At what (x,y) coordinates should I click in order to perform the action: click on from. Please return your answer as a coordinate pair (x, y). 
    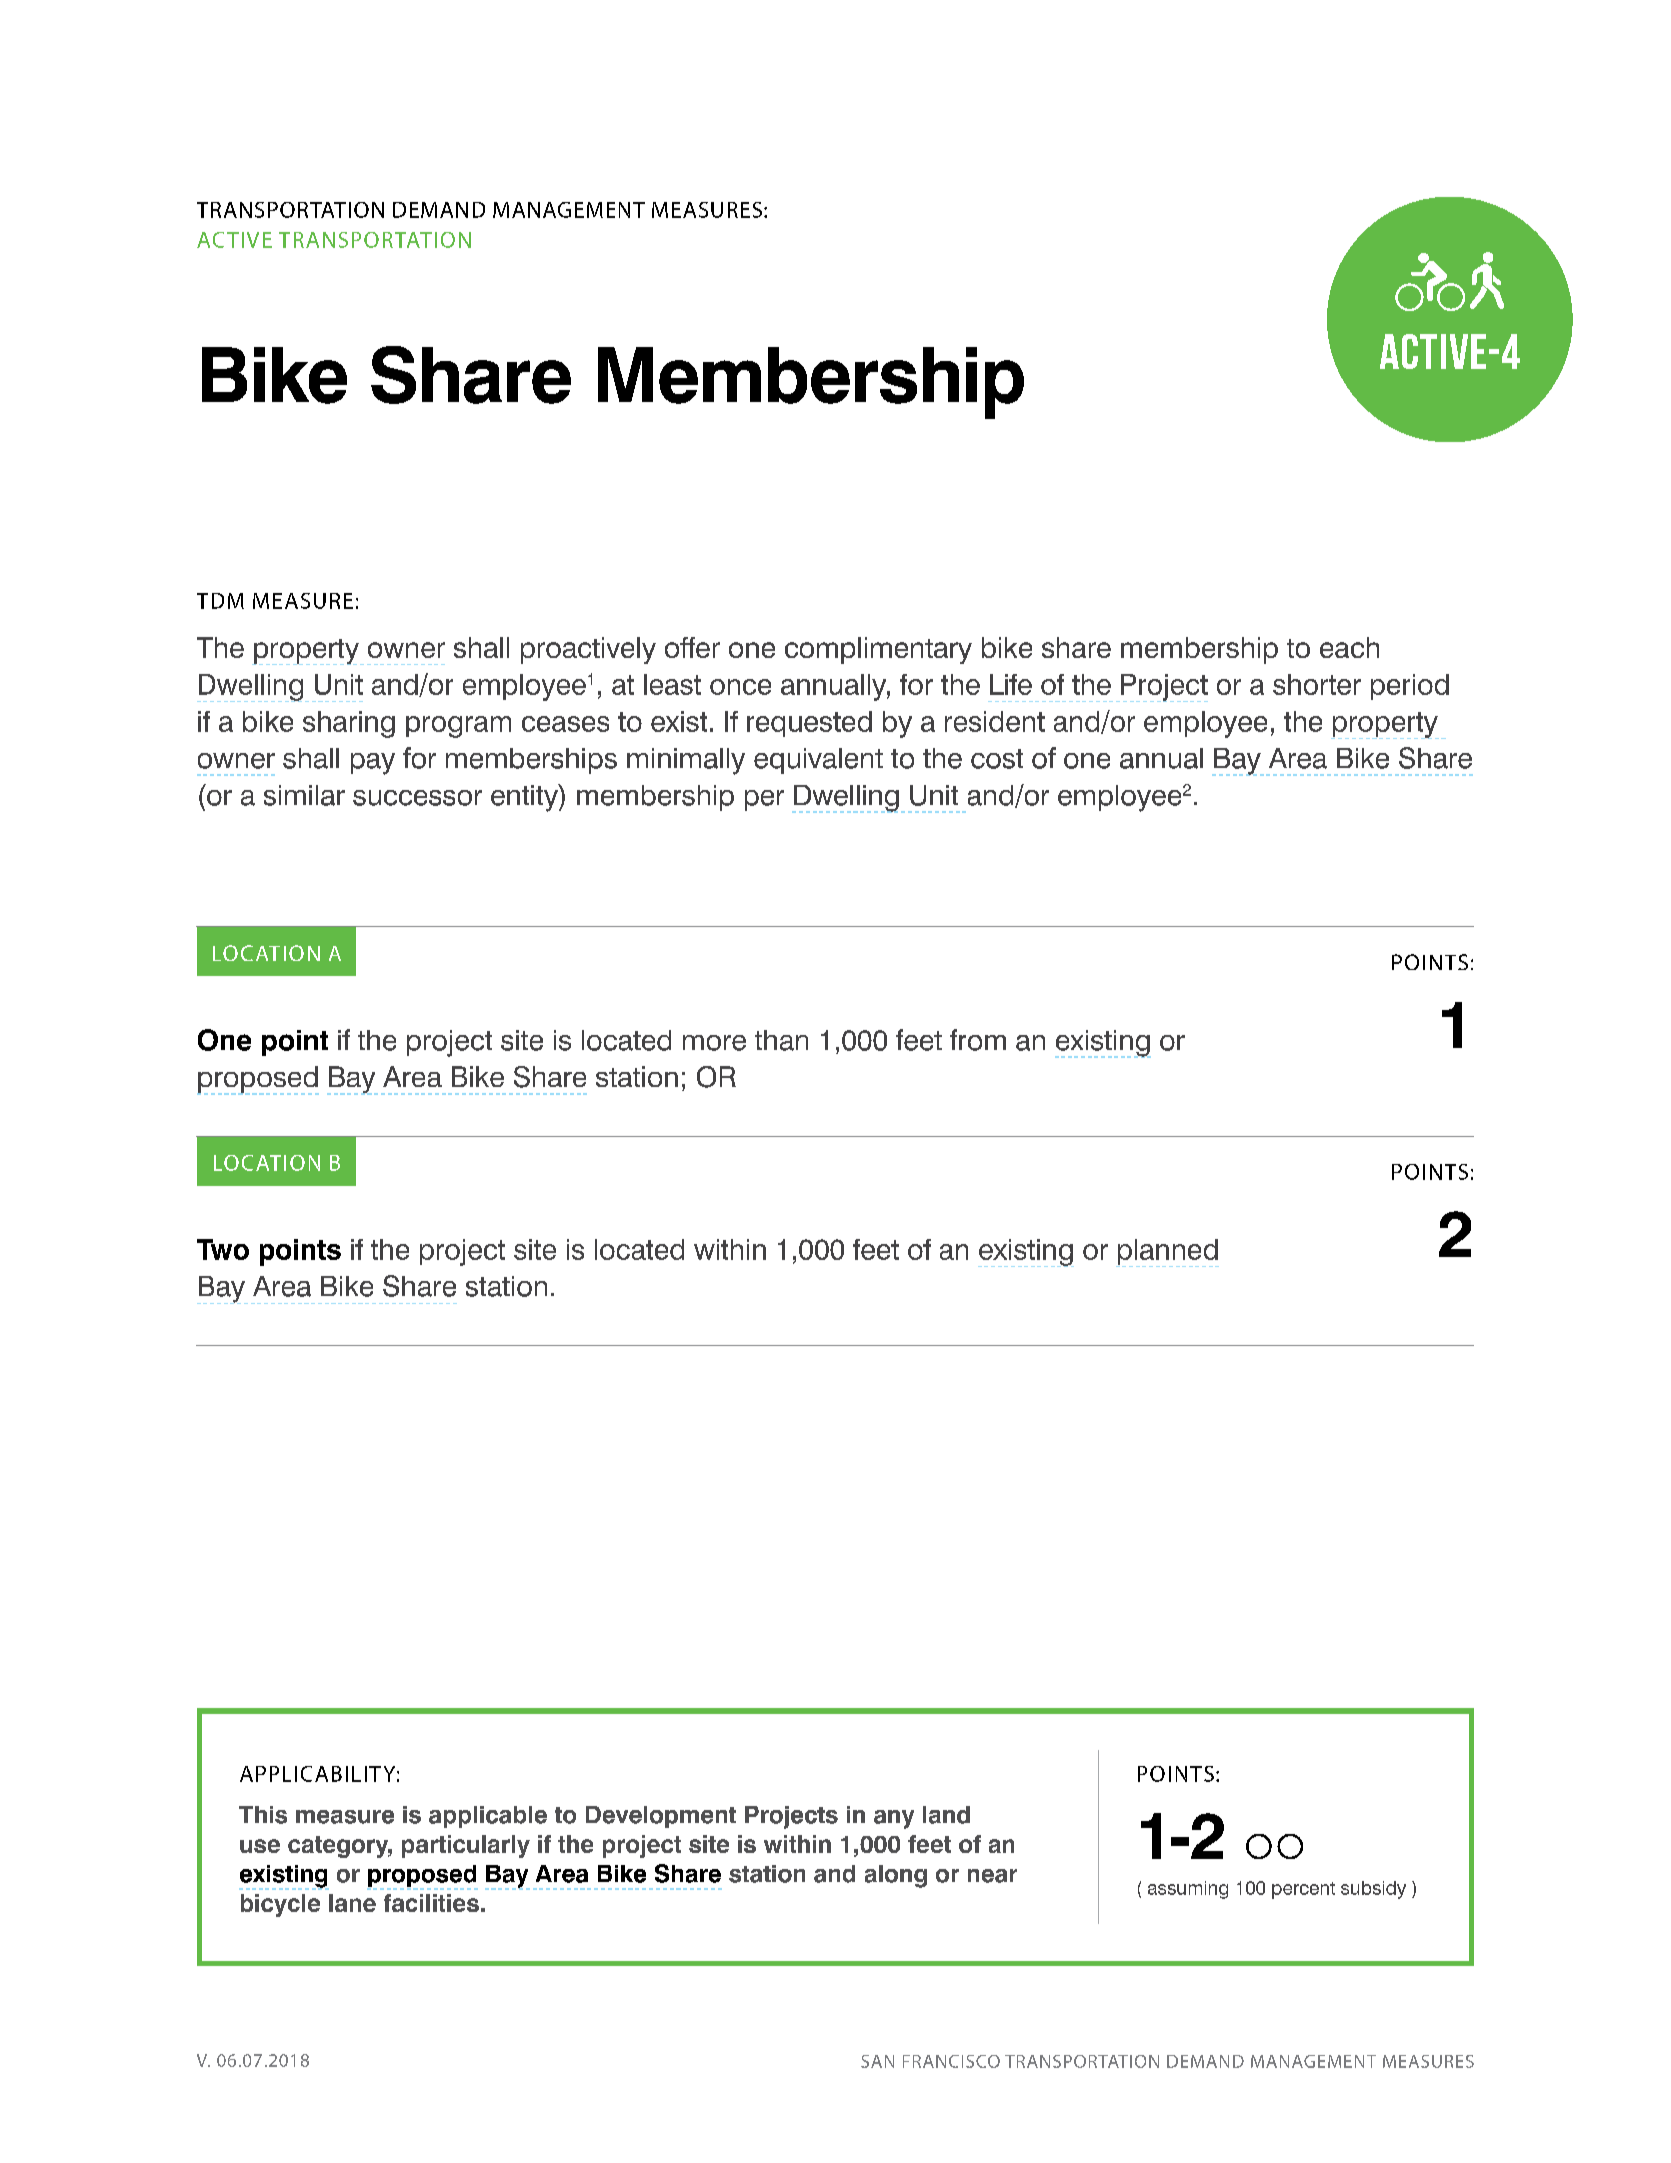
    Looking at the image, I should click on (978, 1040).
